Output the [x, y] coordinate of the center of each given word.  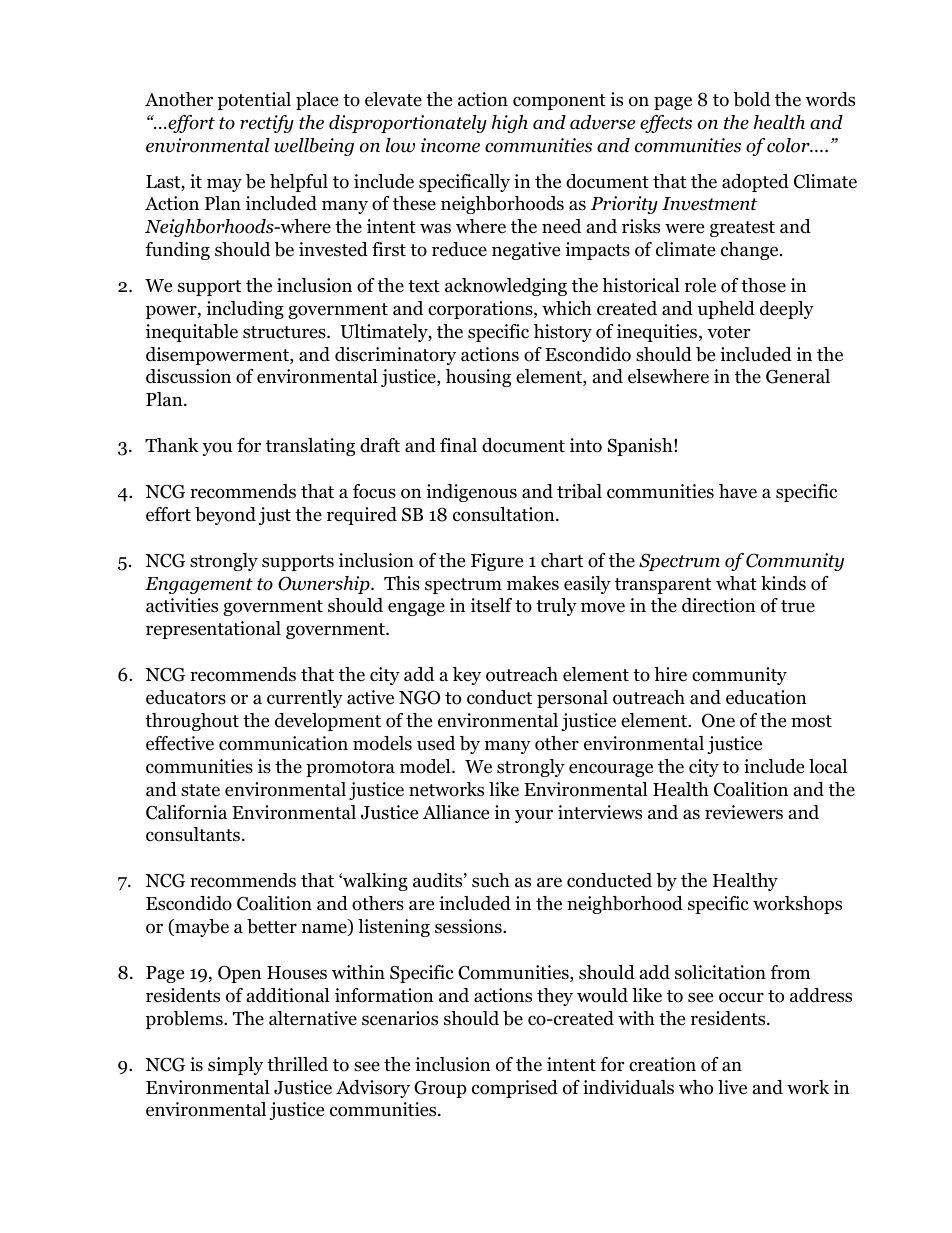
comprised [515, 1089]
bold [751, 99]
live [732, 1087]
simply [235, 1066]
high [510, 124]
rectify [267, 124]
